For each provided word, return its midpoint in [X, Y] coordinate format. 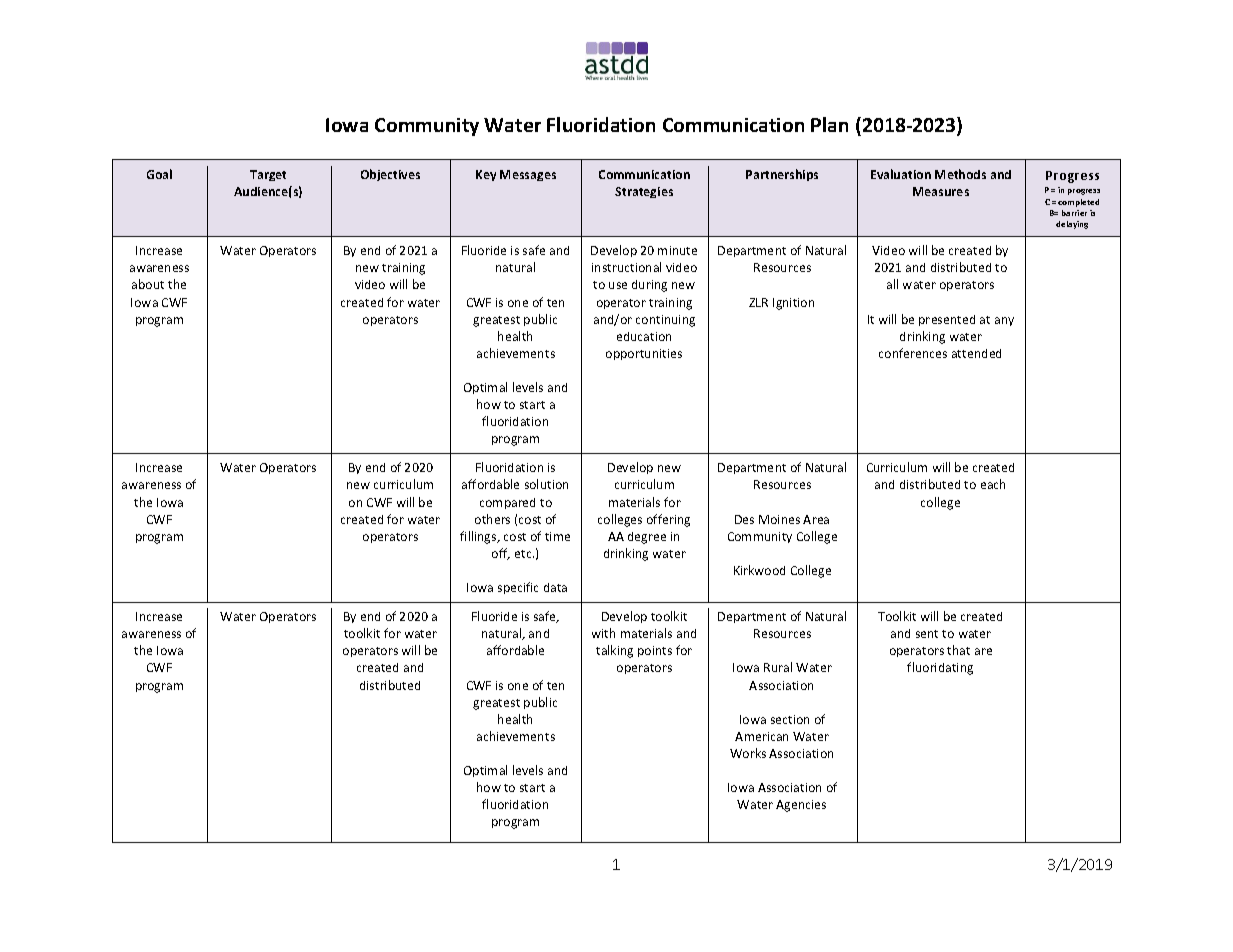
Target [268, 175]
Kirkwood [759, 570]
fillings [479, 537]
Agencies [801, 806]
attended [976, 353]
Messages [528, 175]
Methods [960, 174]
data [555, 587]
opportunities [644, 354]
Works [748, 753]
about [148, 284]
